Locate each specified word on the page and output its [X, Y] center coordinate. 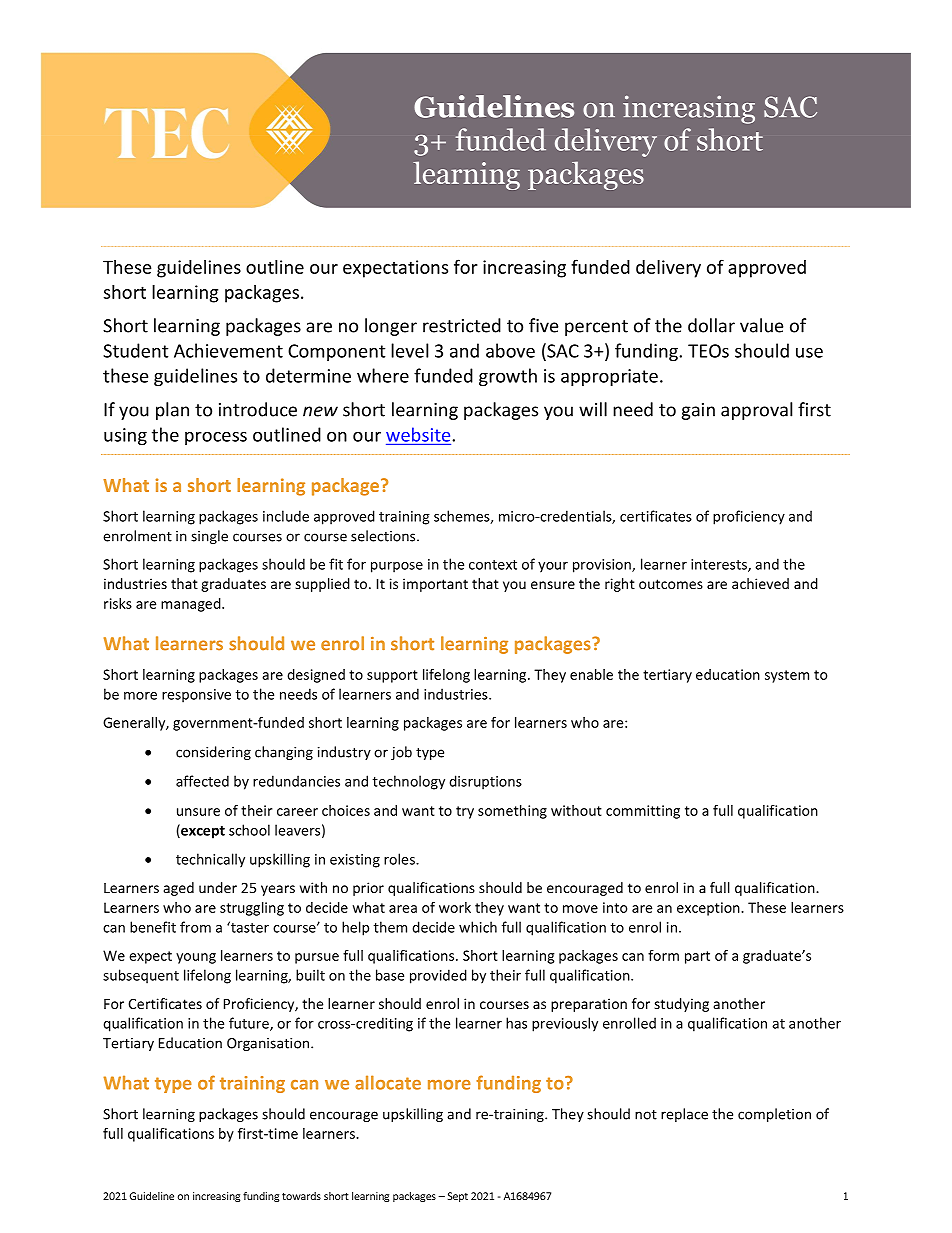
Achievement [228, 350]
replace [684, 1115]
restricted [462, 325]
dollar [711, 325]
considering [213, 753]
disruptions [485, 782]
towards [301, 1196]
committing [643, 812]
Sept [458, 1197]
